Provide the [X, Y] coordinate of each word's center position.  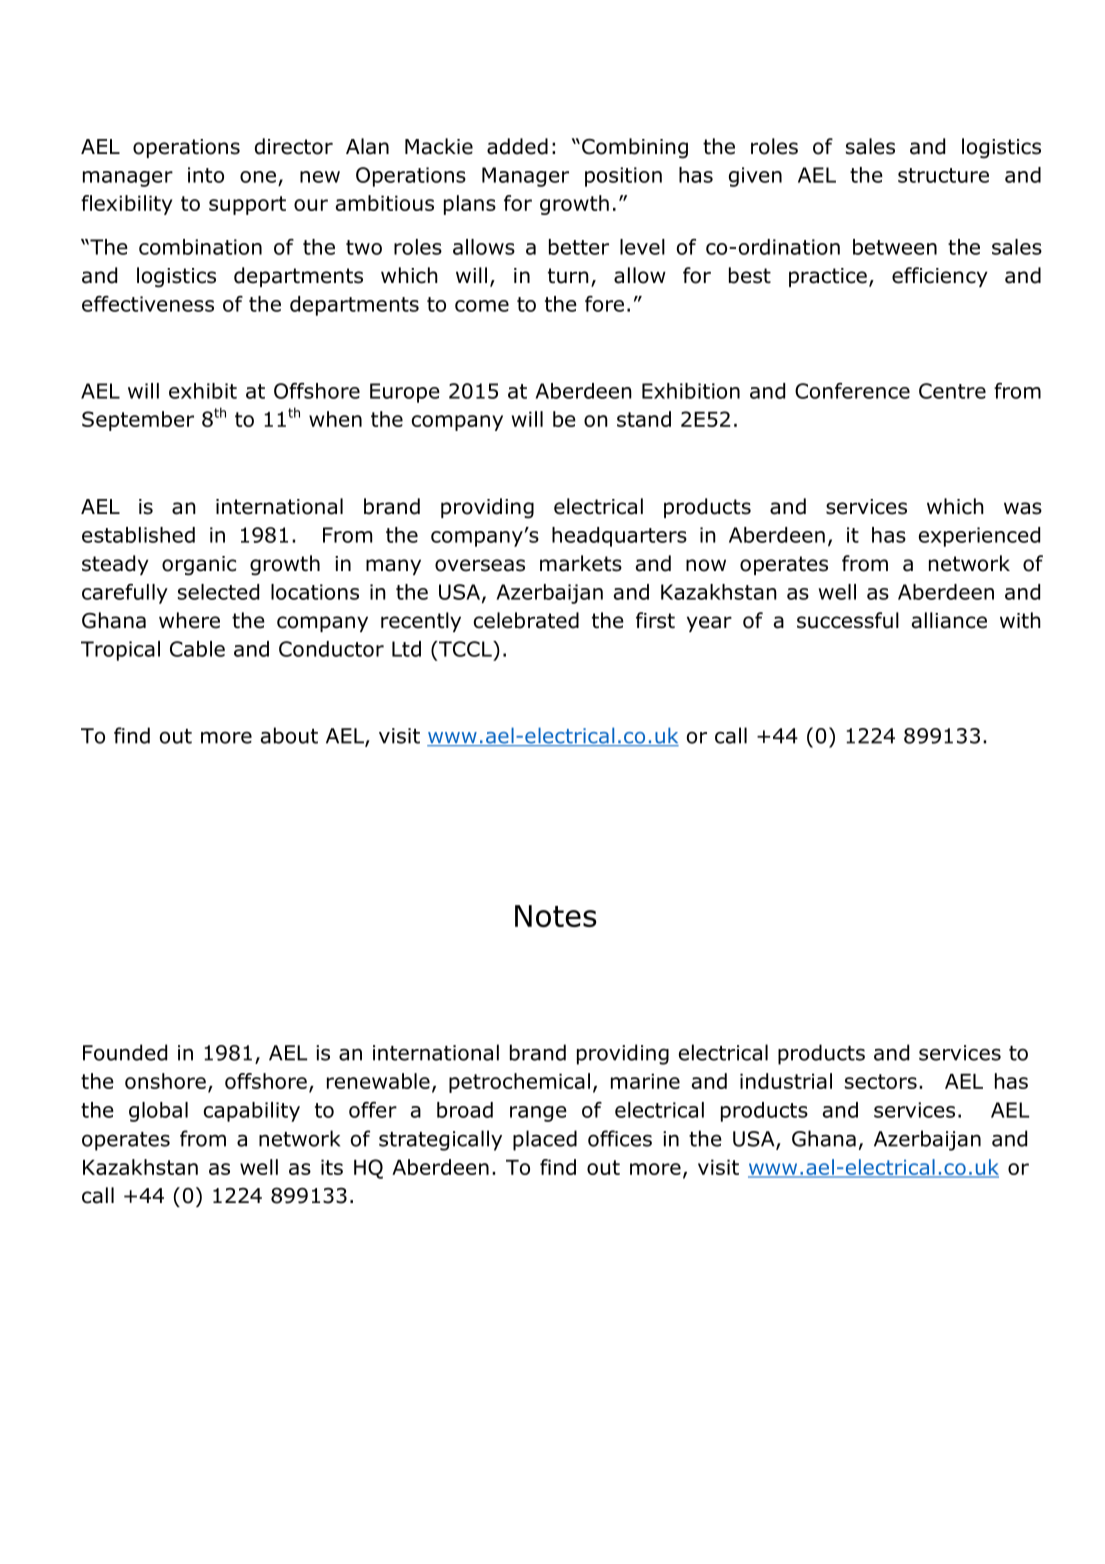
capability [252, 1112]
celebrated [526, 620]
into [206, 175]
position [623, 177]
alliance [949, 620]
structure [943, 175]
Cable [197, 649]
